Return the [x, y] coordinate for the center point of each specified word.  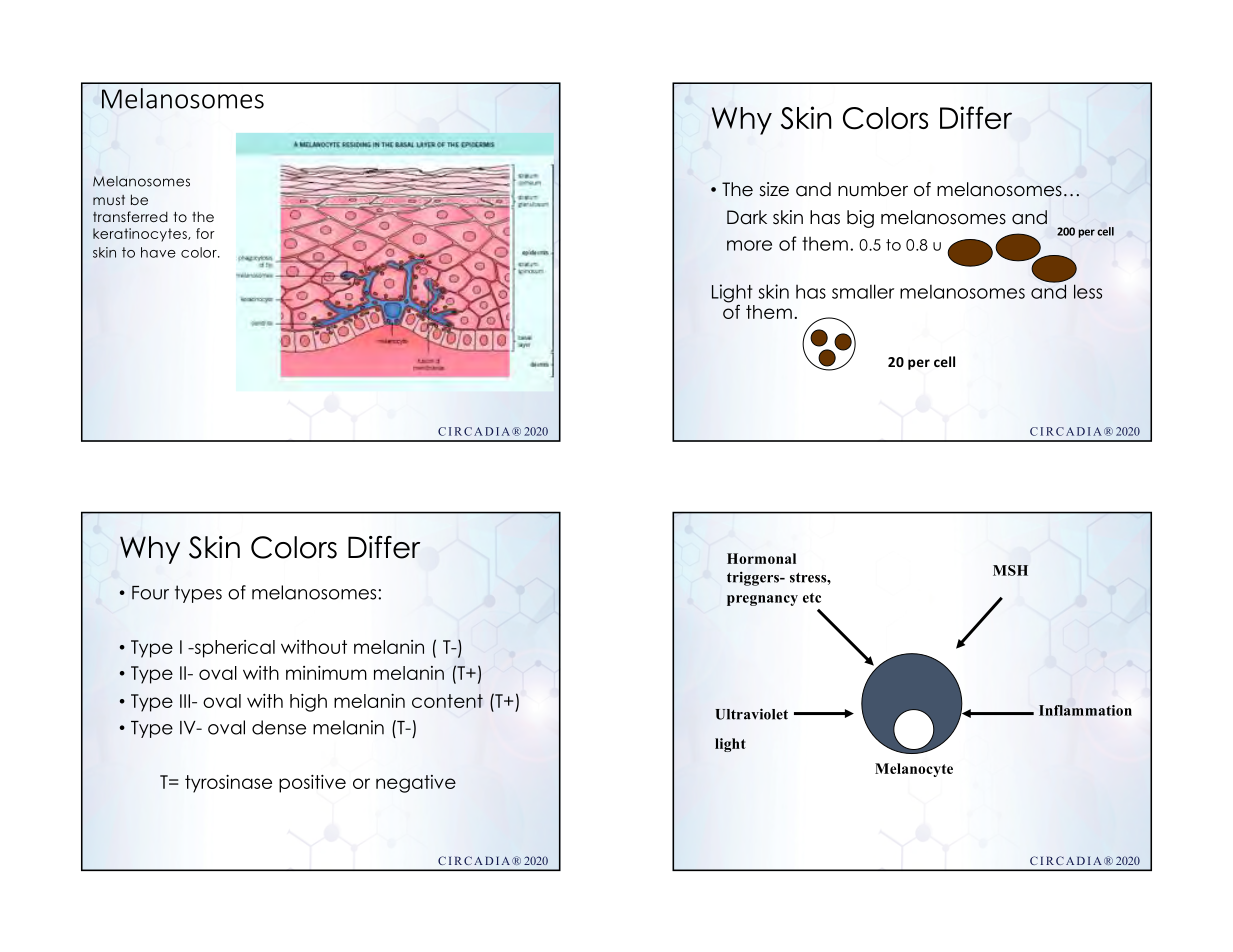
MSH [1010, 570]
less [1088, 291]
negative [416, 784]
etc [812, 598]
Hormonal [761, 558]
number [873, 189]
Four [150, 593]
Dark [747, 217]
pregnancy [762, 600]
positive [312, 784]
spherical [233, 649]
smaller [863, 291]
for [205, 233]
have [158, 252]
